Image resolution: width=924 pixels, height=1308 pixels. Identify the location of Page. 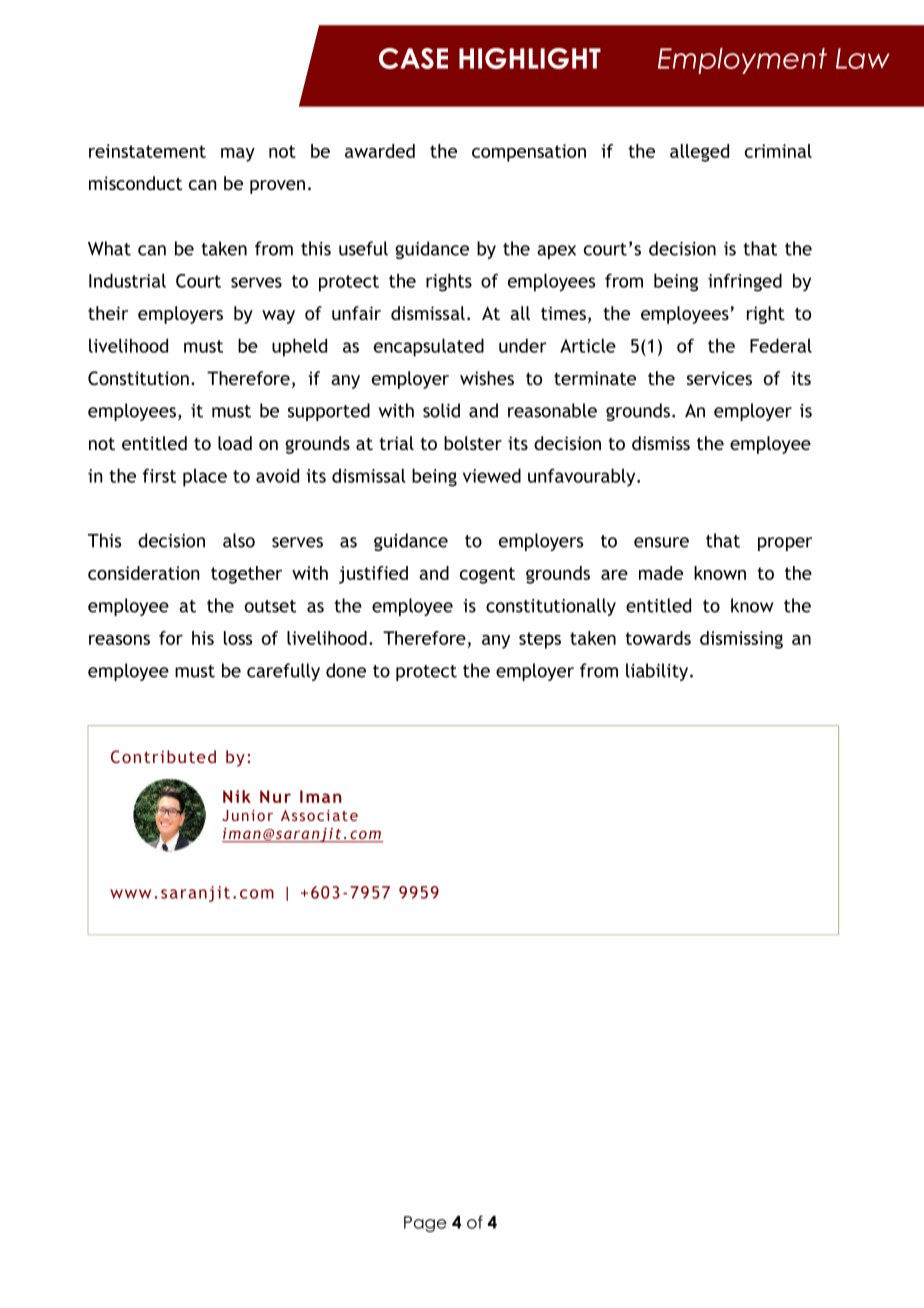
(425, 1224).
